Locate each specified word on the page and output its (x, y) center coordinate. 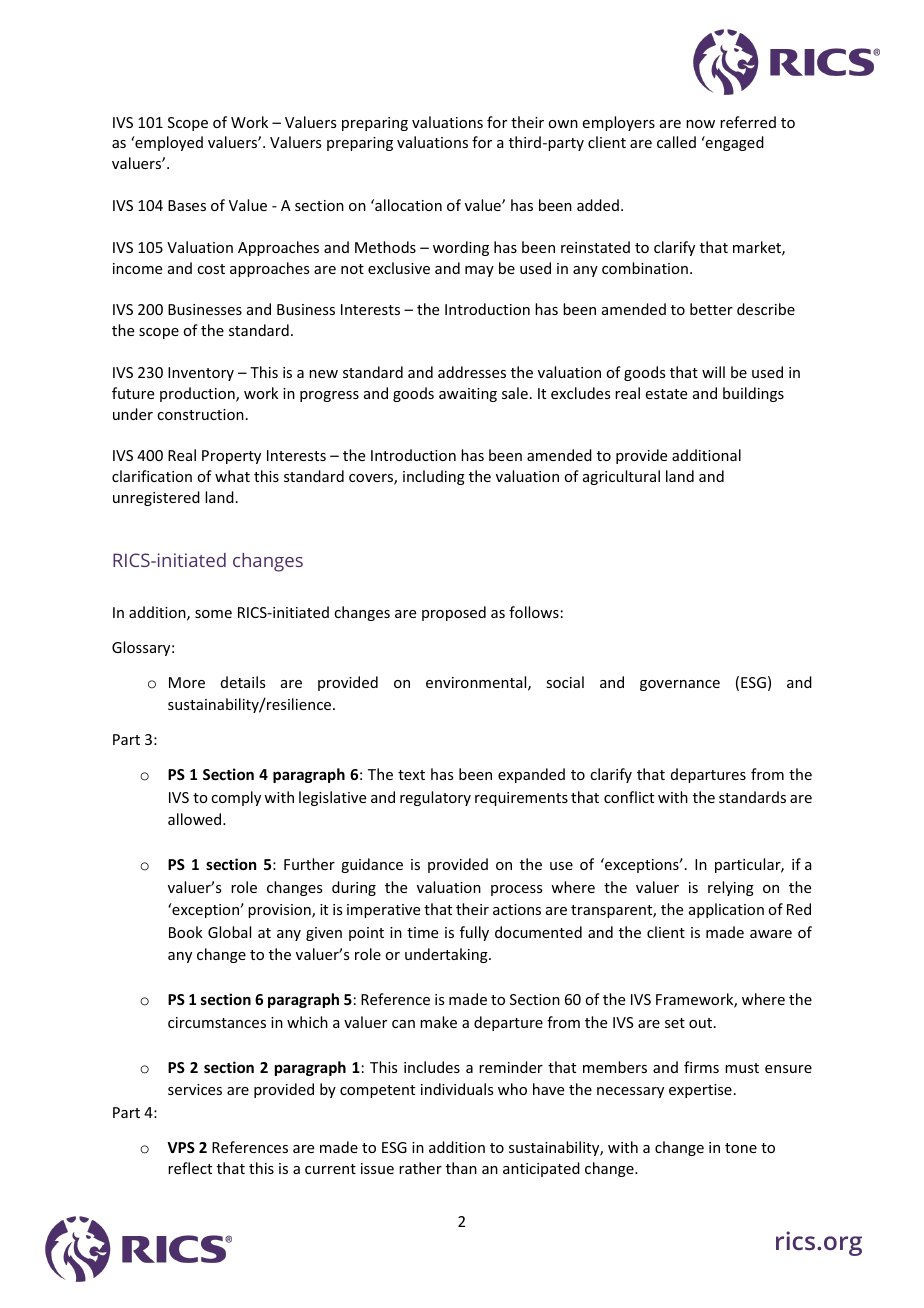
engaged (734, 143)
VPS (181, 1147)
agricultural (621, 477)
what (232, 476)
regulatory (435, 798)
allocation (407, 205)
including (434, 477)
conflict (629, 797)
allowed (196, 819)
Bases (187, 205)
